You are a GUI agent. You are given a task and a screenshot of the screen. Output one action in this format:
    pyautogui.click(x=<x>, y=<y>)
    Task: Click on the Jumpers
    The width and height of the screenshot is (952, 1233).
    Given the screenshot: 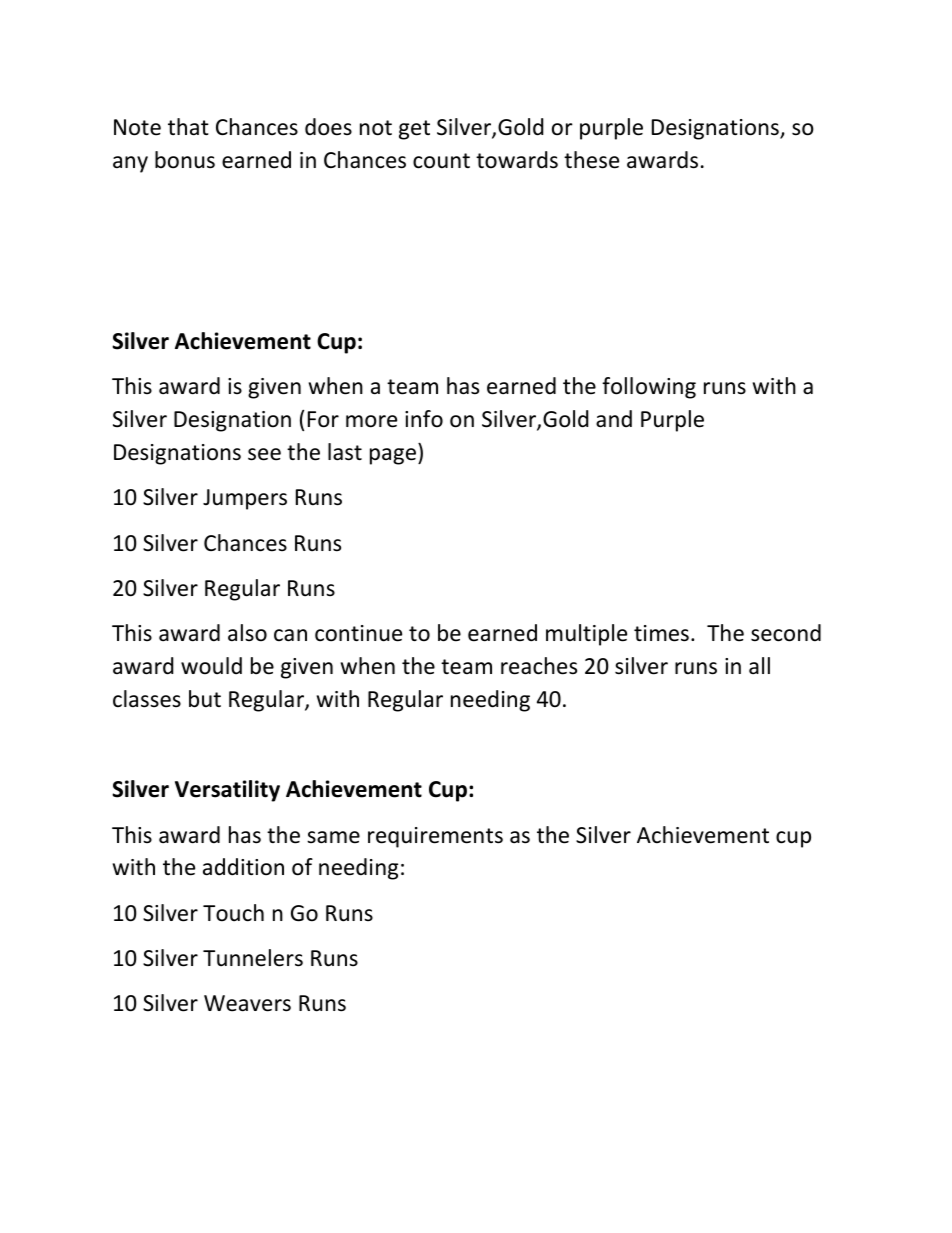 What is the action you would take?
    pyautogui.click(x=245, y=499)
